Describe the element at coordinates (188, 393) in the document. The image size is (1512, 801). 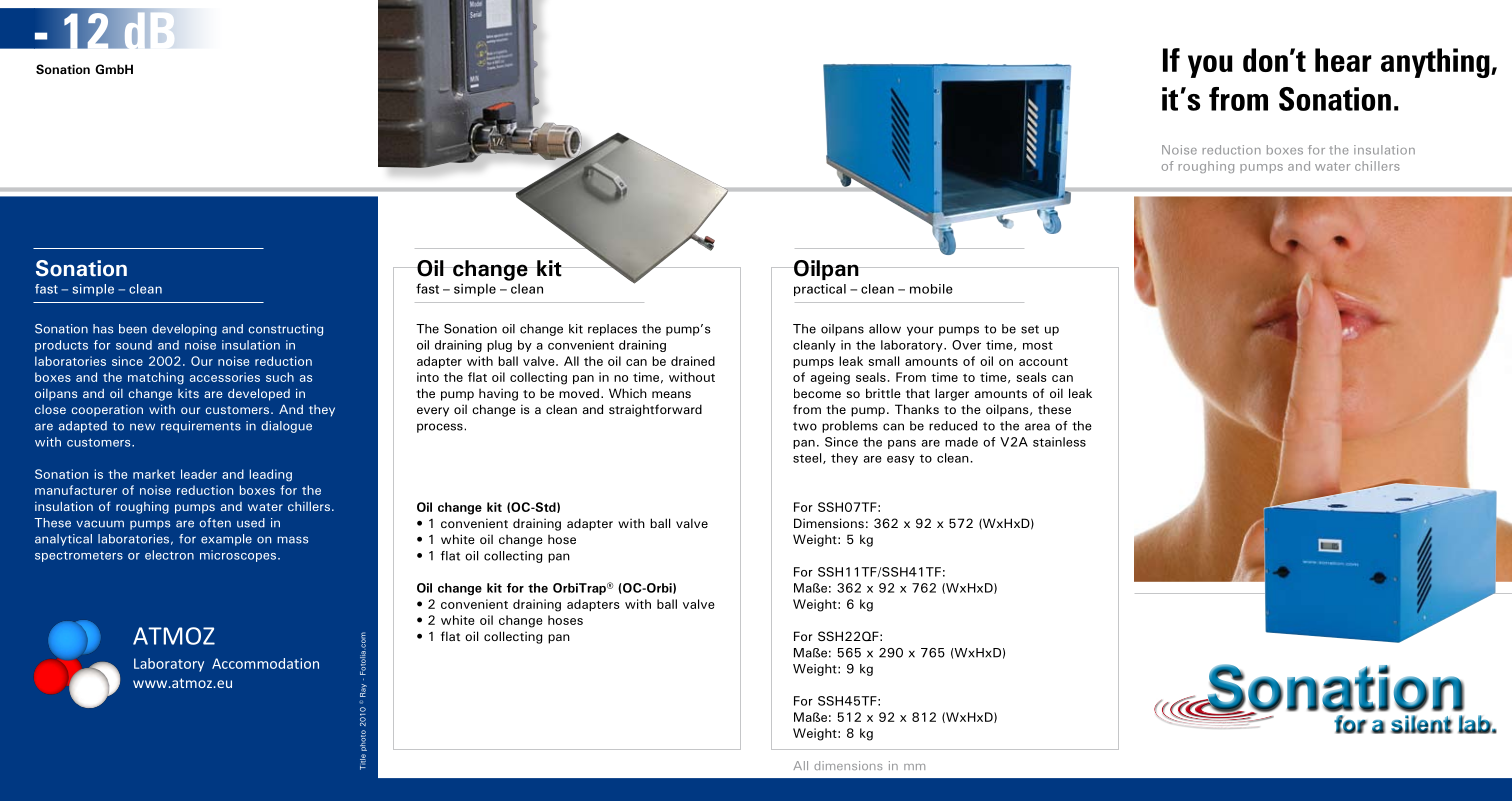
I see `kits` at that location.
